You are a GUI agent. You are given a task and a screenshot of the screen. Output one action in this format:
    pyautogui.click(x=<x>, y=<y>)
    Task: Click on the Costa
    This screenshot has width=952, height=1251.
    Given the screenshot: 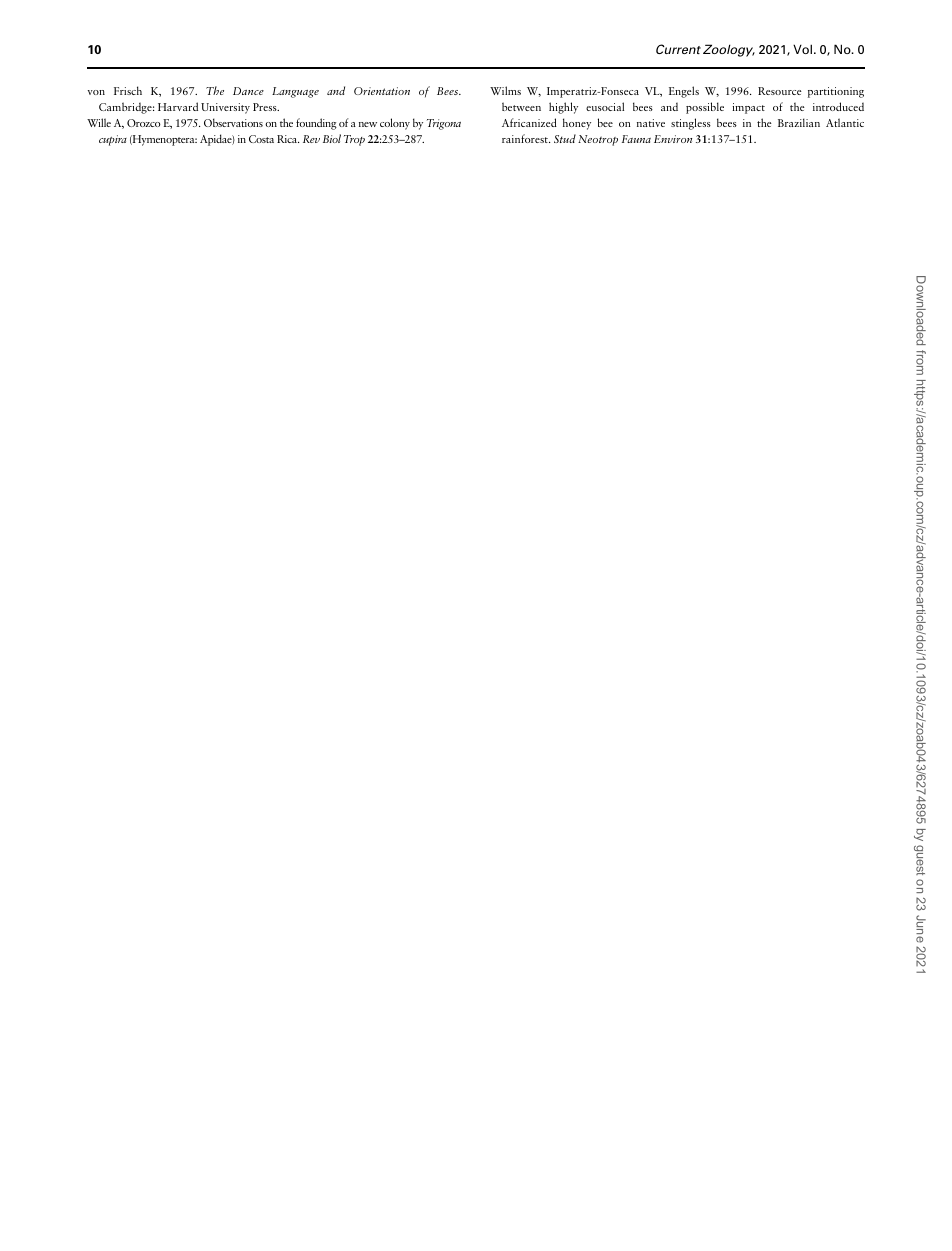 What is the action you would take?
    pyautogui.click(x=261, y=139)
